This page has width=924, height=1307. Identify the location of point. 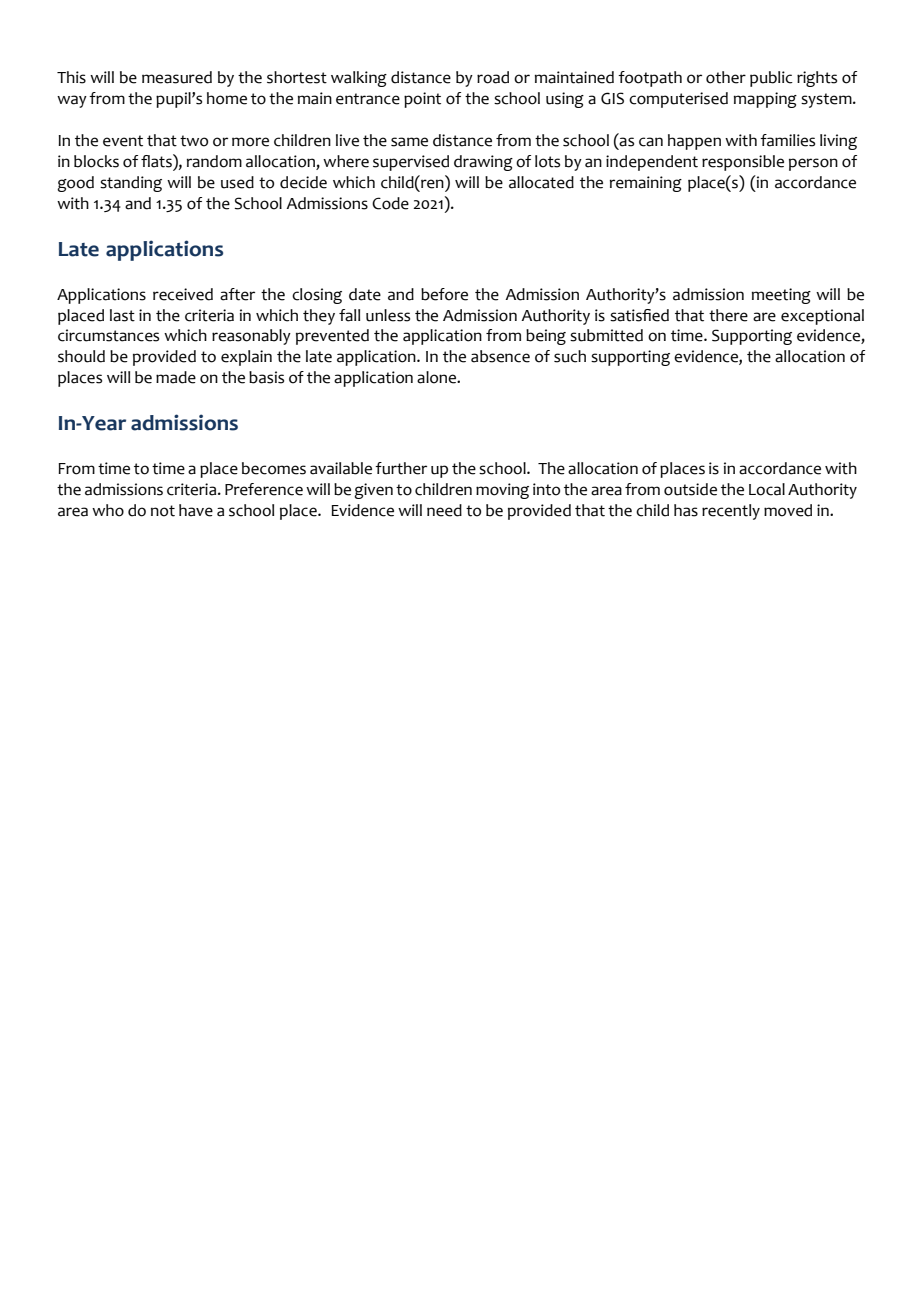
(422, 100).
